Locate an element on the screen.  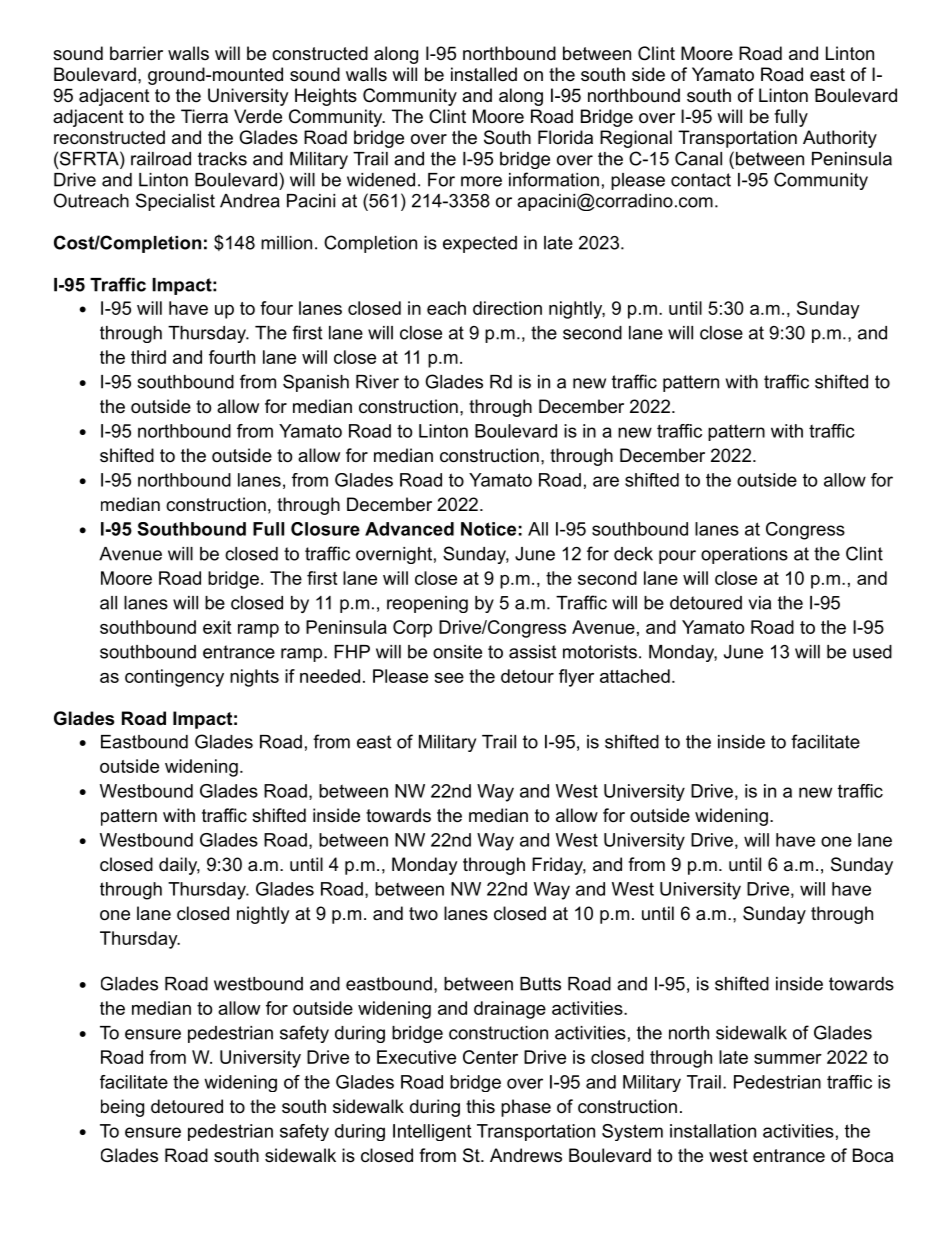
this is located at coordinates (480, 1106).
